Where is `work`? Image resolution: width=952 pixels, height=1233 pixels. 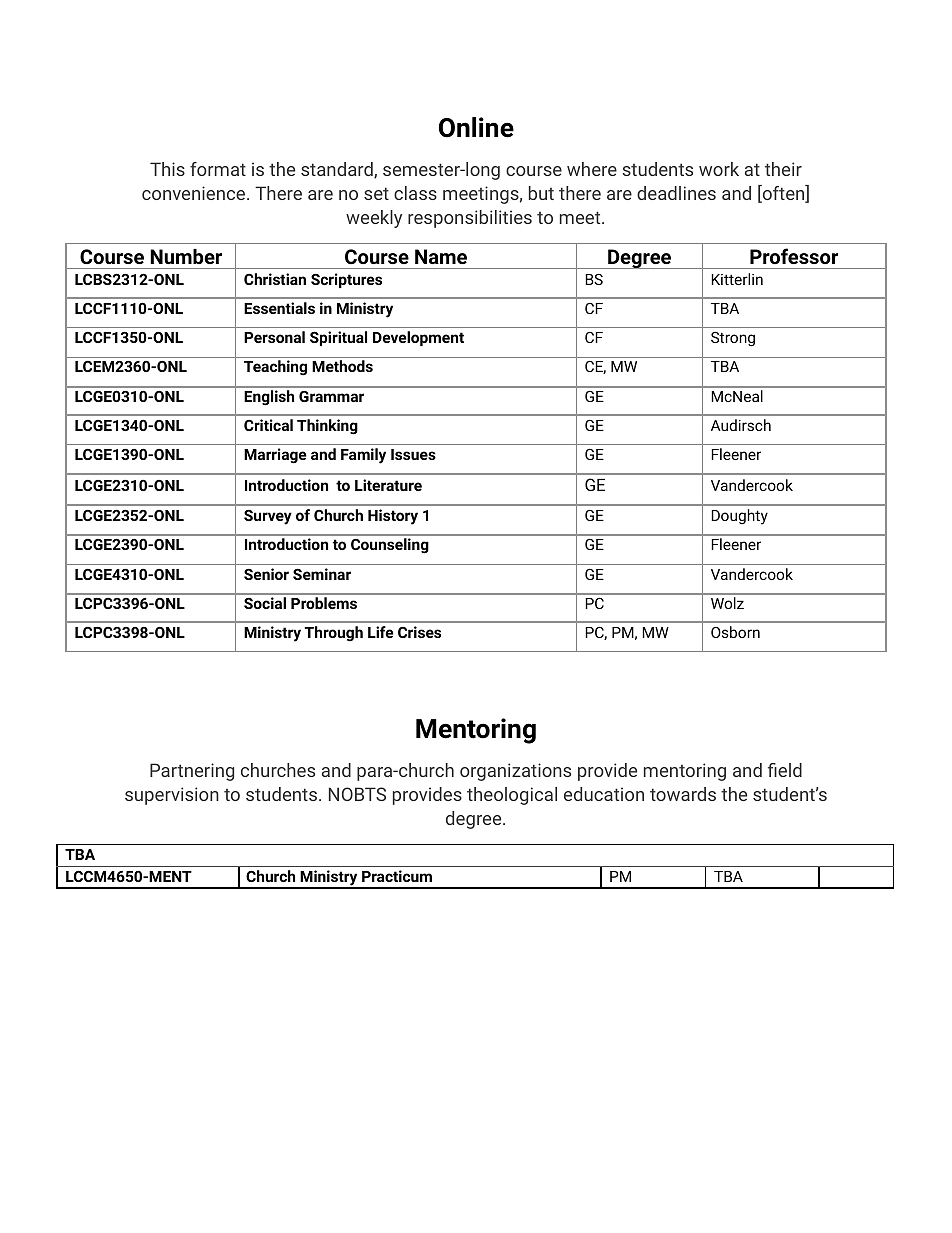
work is located at coordinates (719, 169).
